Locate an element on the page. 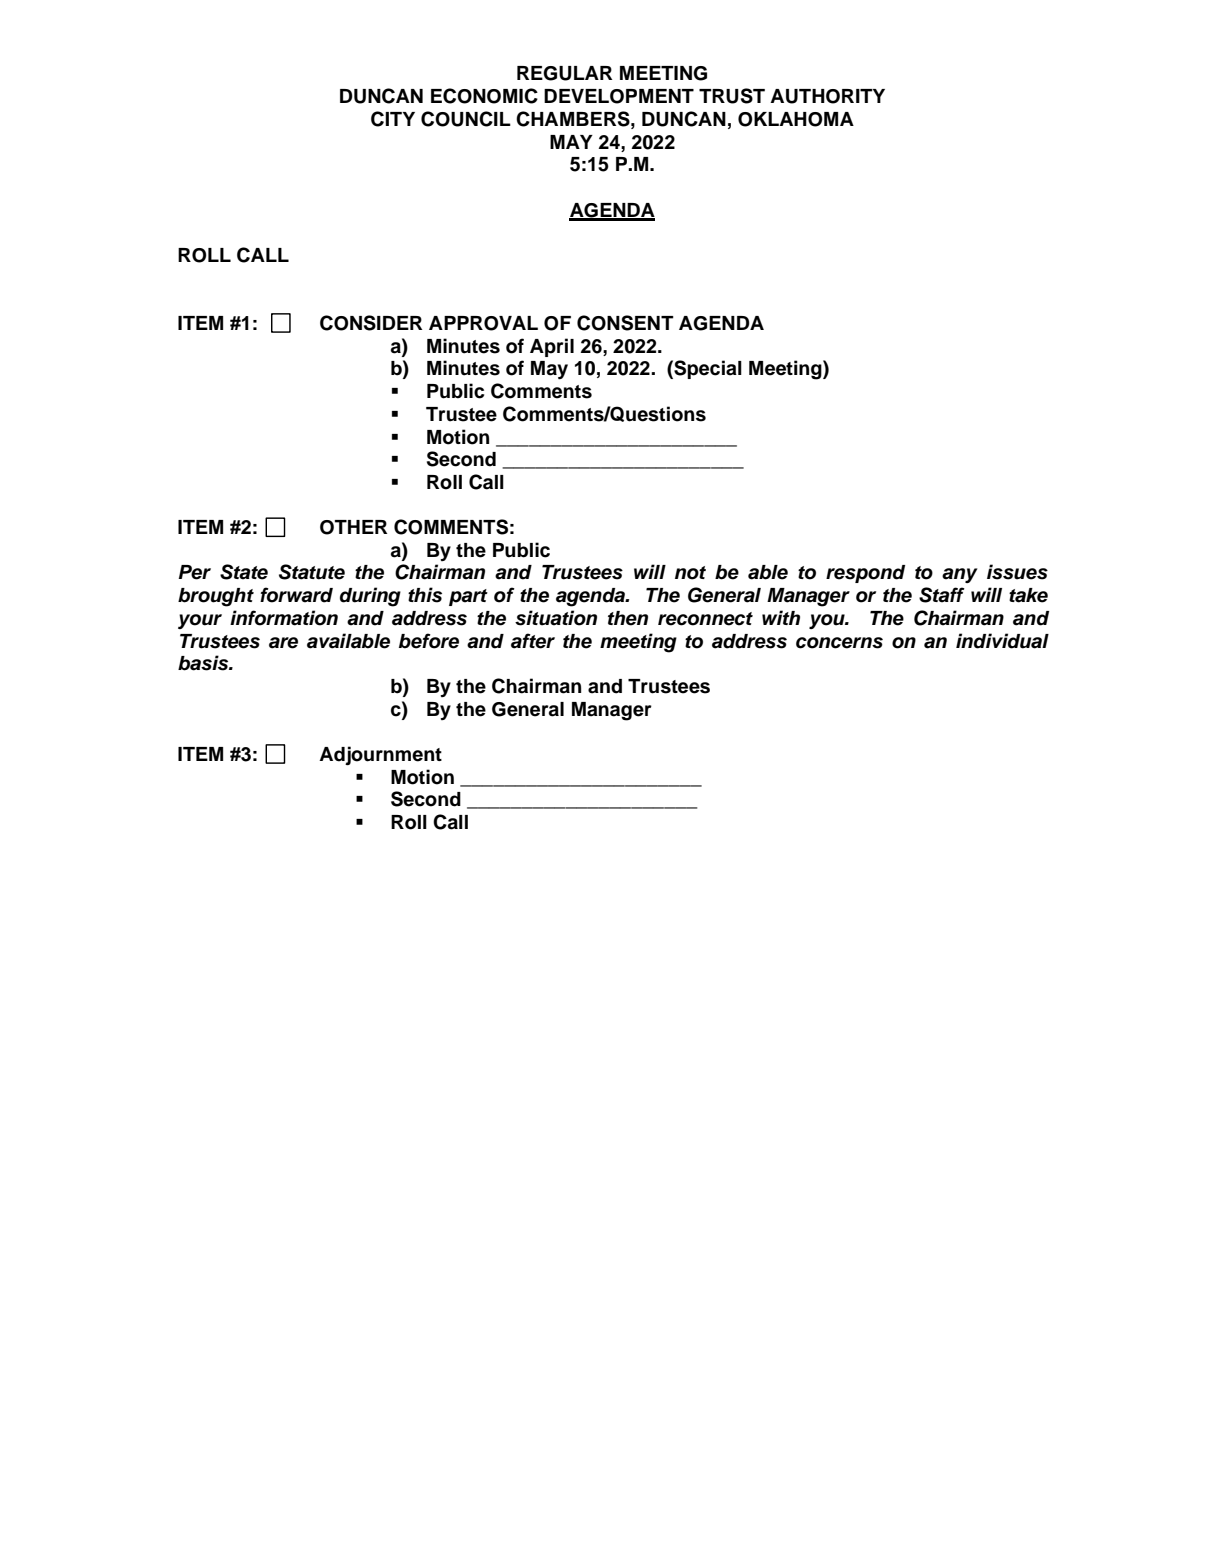 Image resolution: width=1207 pixels, height=1562 pixels. OKLAHOMA is located at coordinates (796, 119).
